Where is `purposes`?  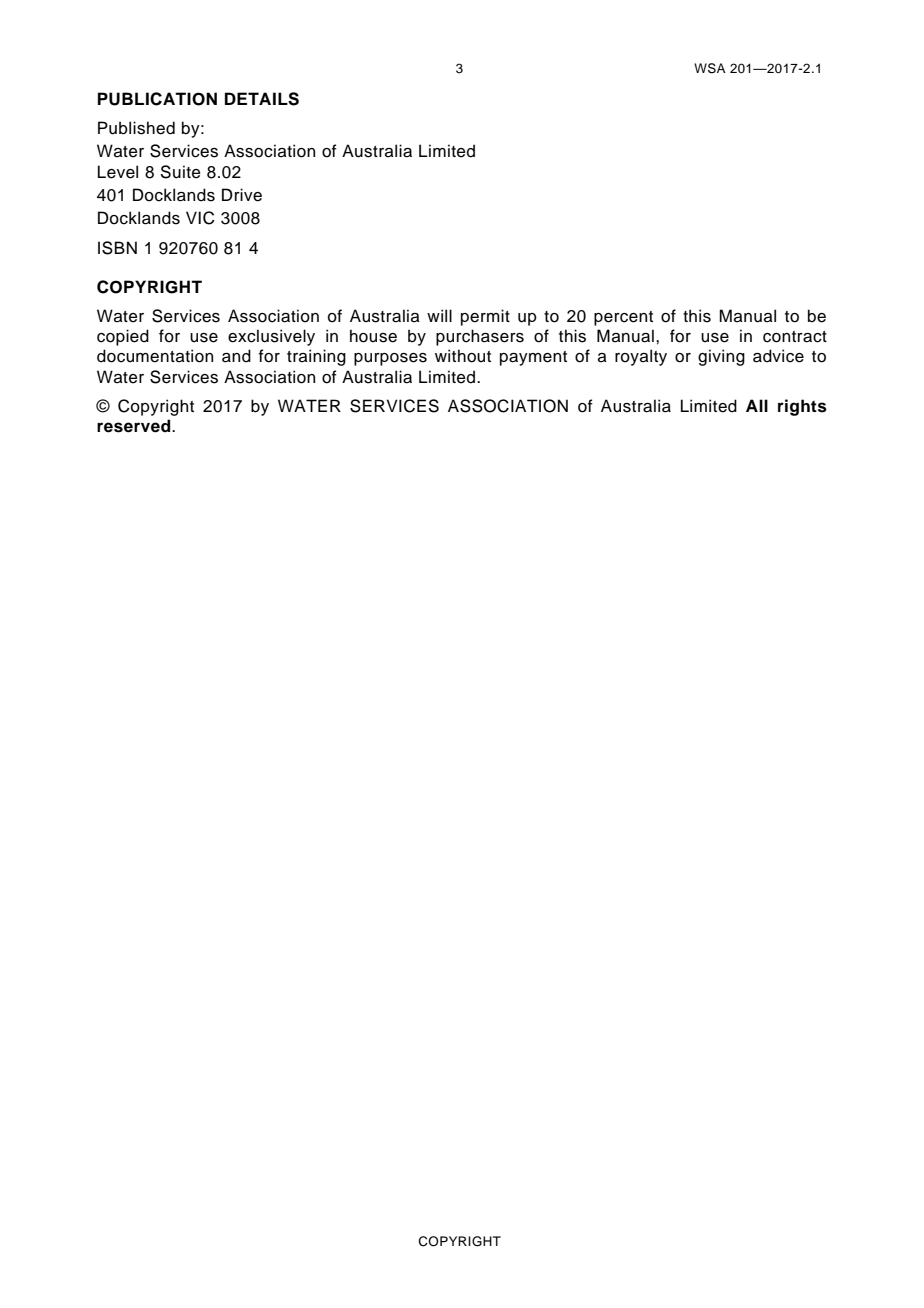 purposes is located at coordinates (390, 359).
